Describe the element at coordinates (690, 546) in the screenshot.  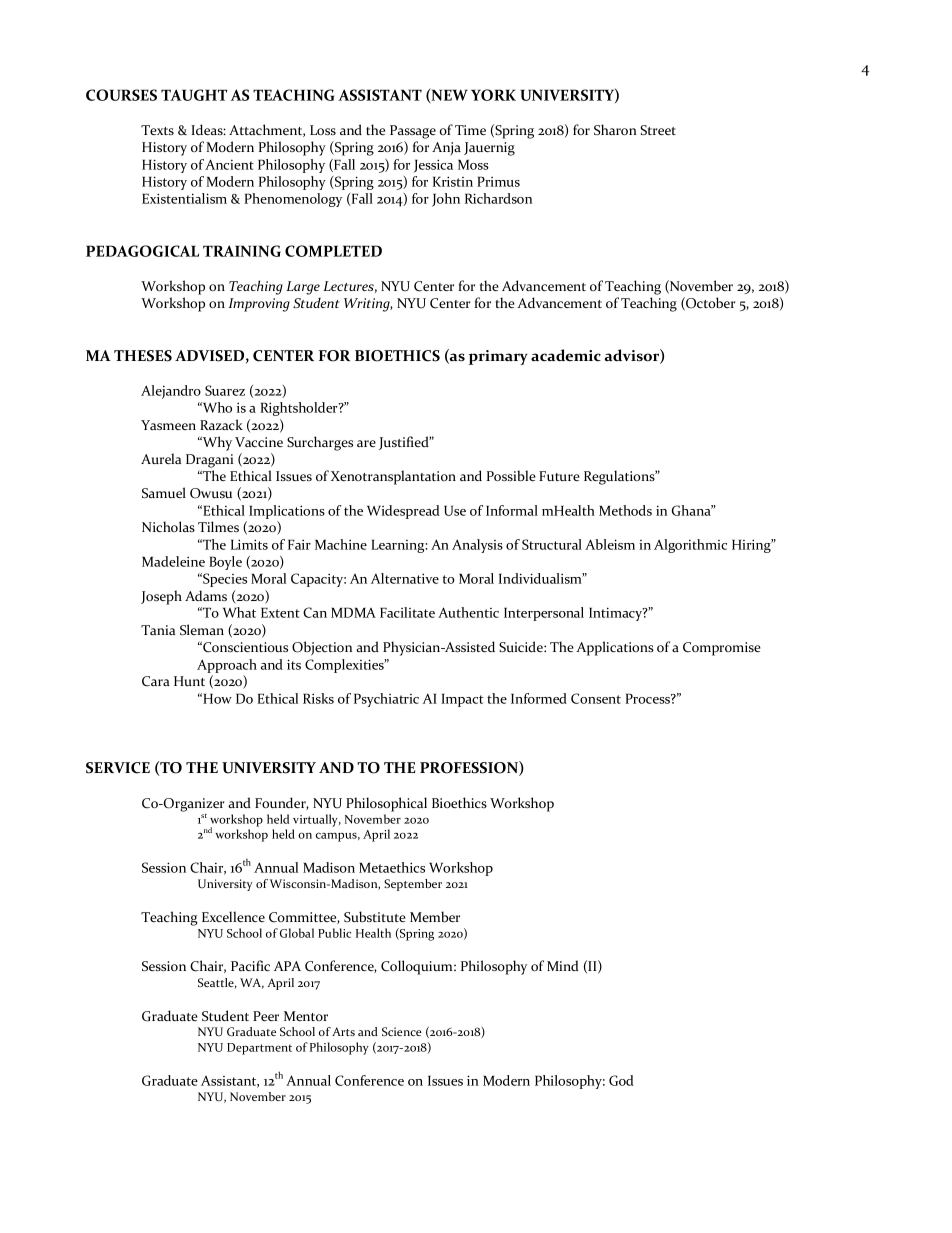
I see `Algorithmic` at that location.
